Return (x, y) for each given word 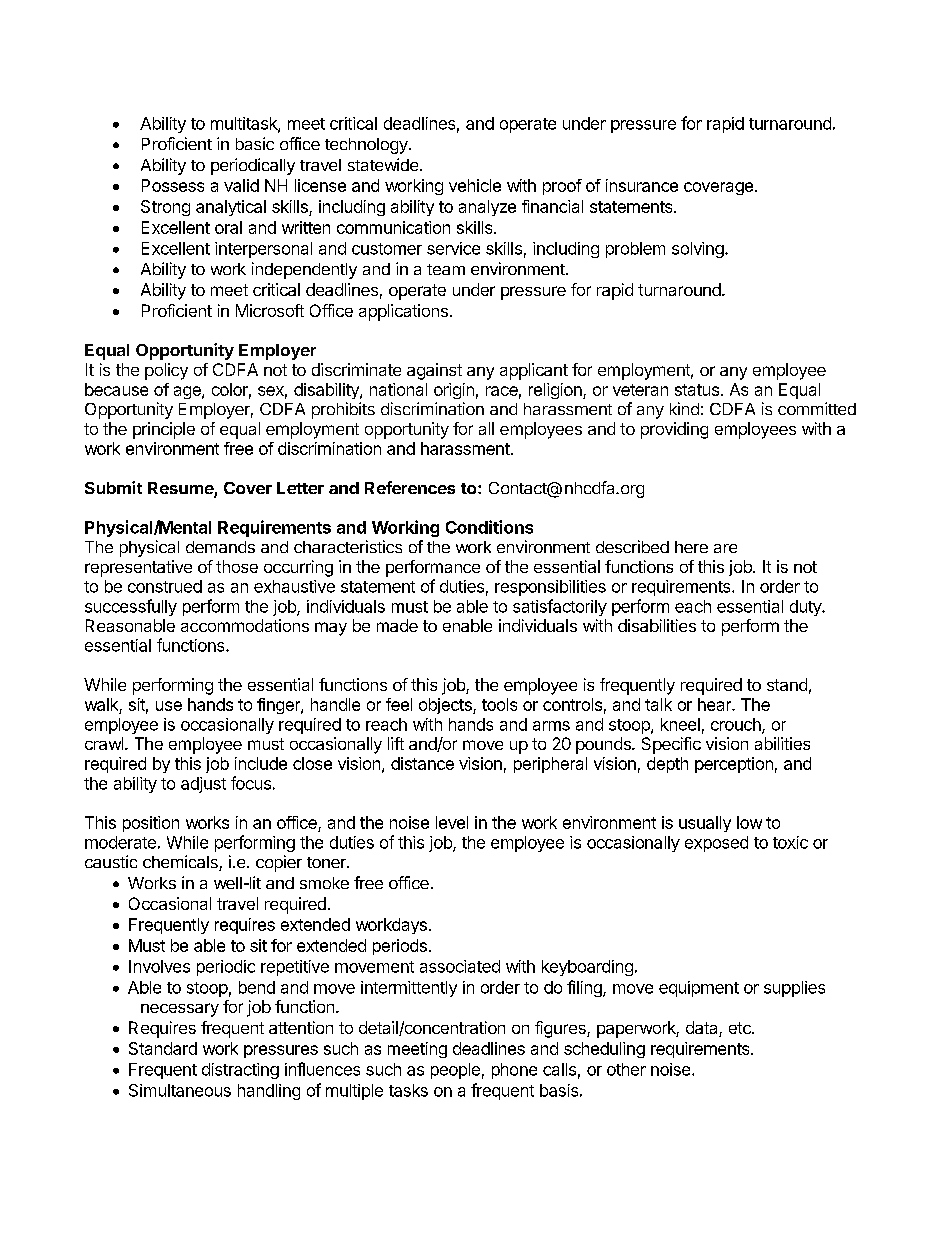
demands (220, 547)
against (434, 371)
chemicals (181, 863)
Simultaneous (180, 1090)
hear (715, 704)
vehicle (475, 185)
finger (279, 706)
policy (166, 371)
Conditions (489, 527)
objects (446, 706)
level (452, 822)
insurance (642, 185)
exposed (716, 844)
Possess (173, 185)
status (697, 390)
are (725, 548)
